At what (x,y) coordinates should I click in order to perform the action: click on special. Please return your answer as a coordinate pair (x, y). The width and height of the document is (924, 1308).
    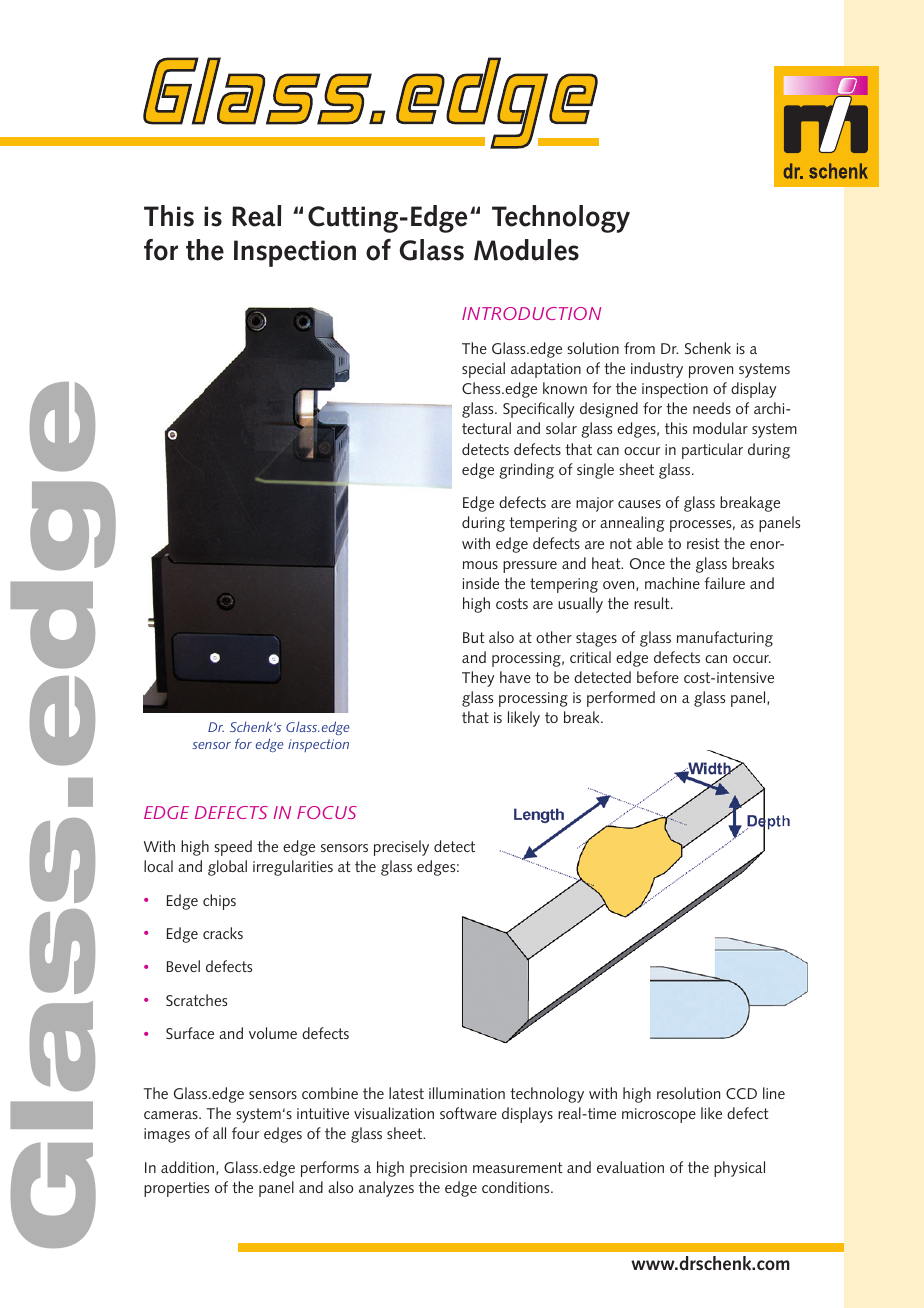
    Looking at the image, I should click on (483, 370).
